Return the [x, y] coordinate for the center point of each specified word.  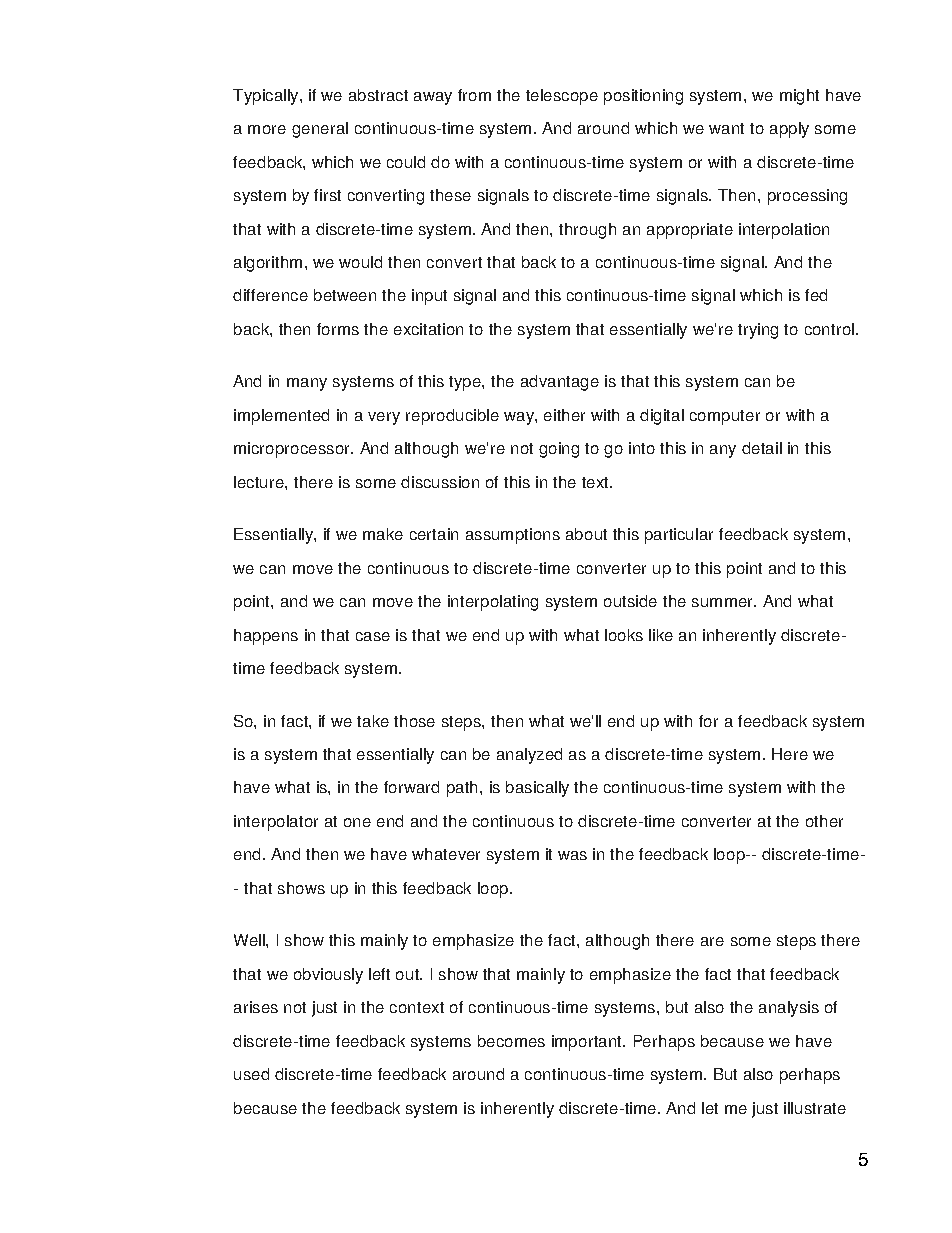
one [357, 822]
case [373, 636]
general [320, 130]
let [710, 1108]
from [474, 95]
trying [758, 331]
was [572, 855]
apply [789, 130]
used [251, 1074]
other [824, 821]
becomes [511, 1041]
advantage [560, 383]
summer [723, 602]
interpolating [493, 603]
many [307, 384]
